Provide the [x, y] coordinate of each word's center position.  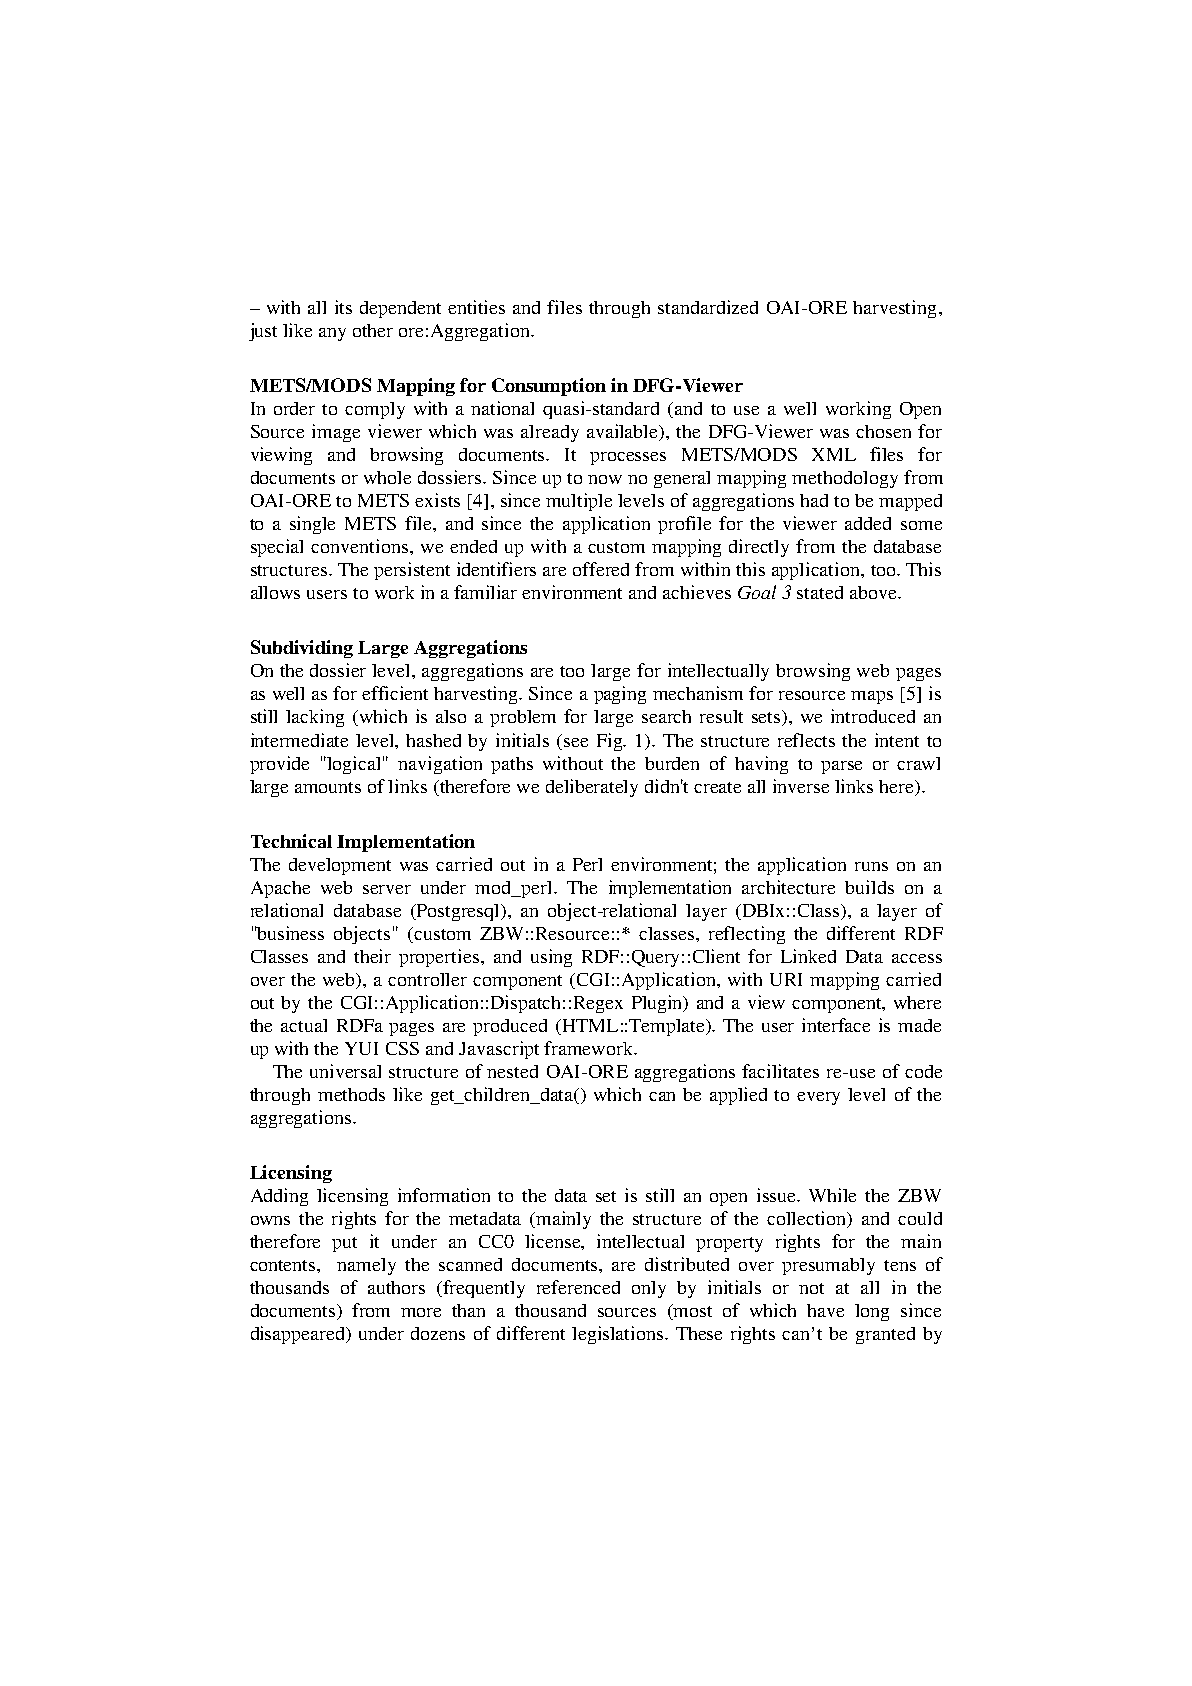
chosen [883, 431]
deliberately [592, 788]
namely [366, 1266]
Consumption [549, 387]
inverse [801, 786]
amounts [328, 787]
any [332, 334]
